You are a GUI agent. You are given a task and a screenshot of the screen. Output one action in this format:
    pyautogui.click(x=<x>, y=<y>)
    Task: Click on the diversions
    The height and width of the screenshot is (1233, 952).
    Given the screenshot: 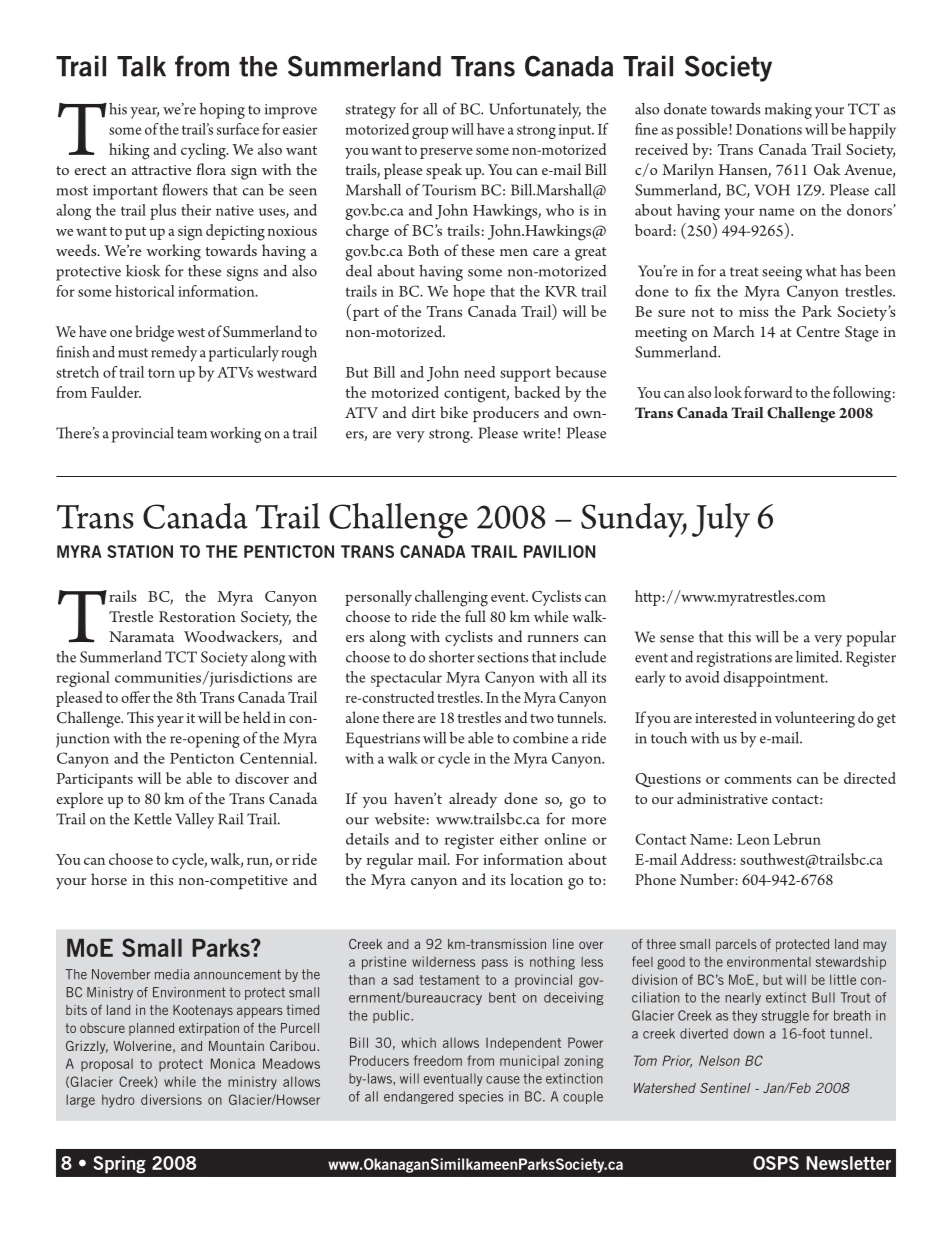 What is the action you would take?
    pyautogui.click(x=171, y=1099)
